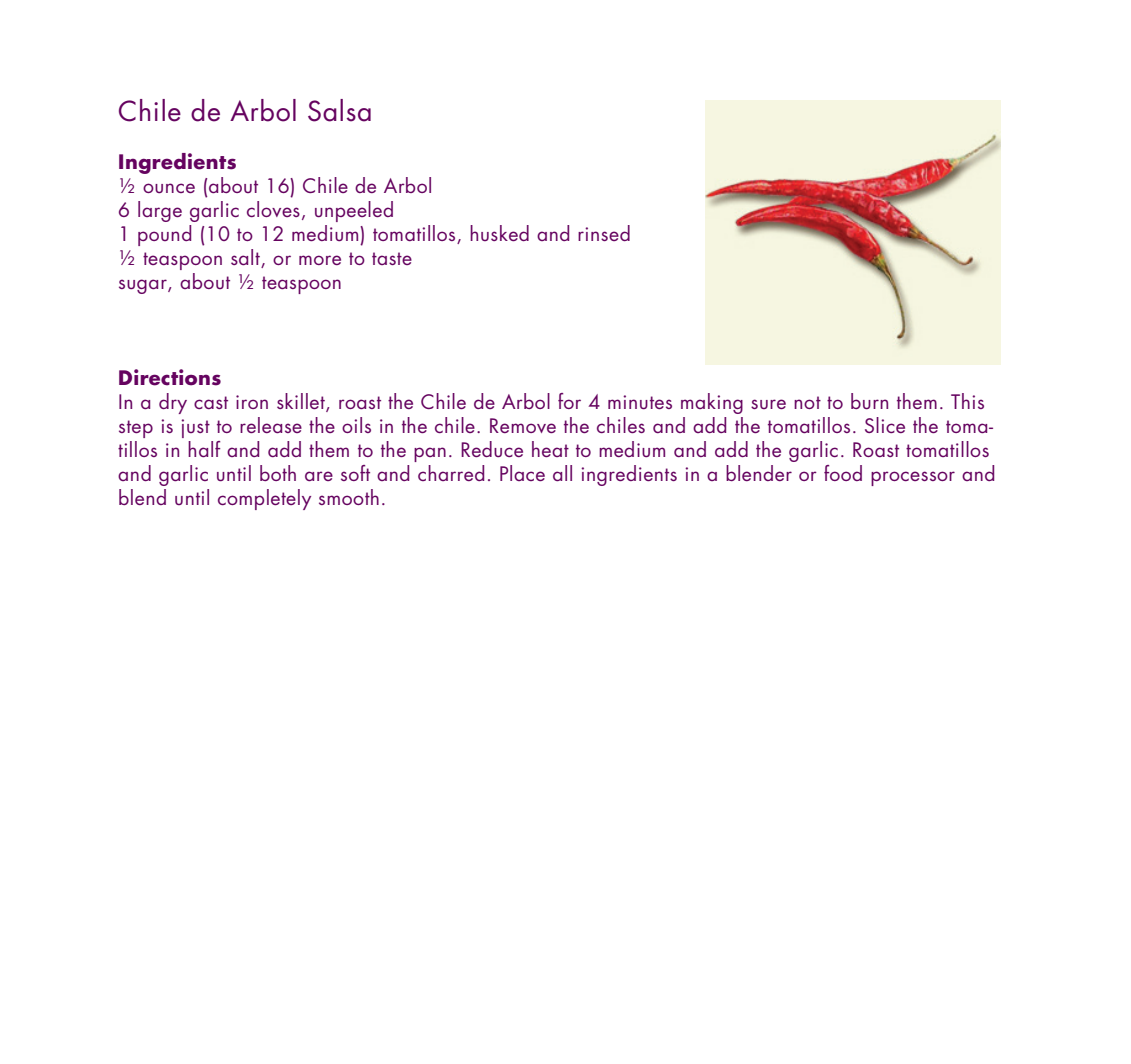  Describe the element at coordinates (913, 478) in the screenshot. I see `processor` at that location.
